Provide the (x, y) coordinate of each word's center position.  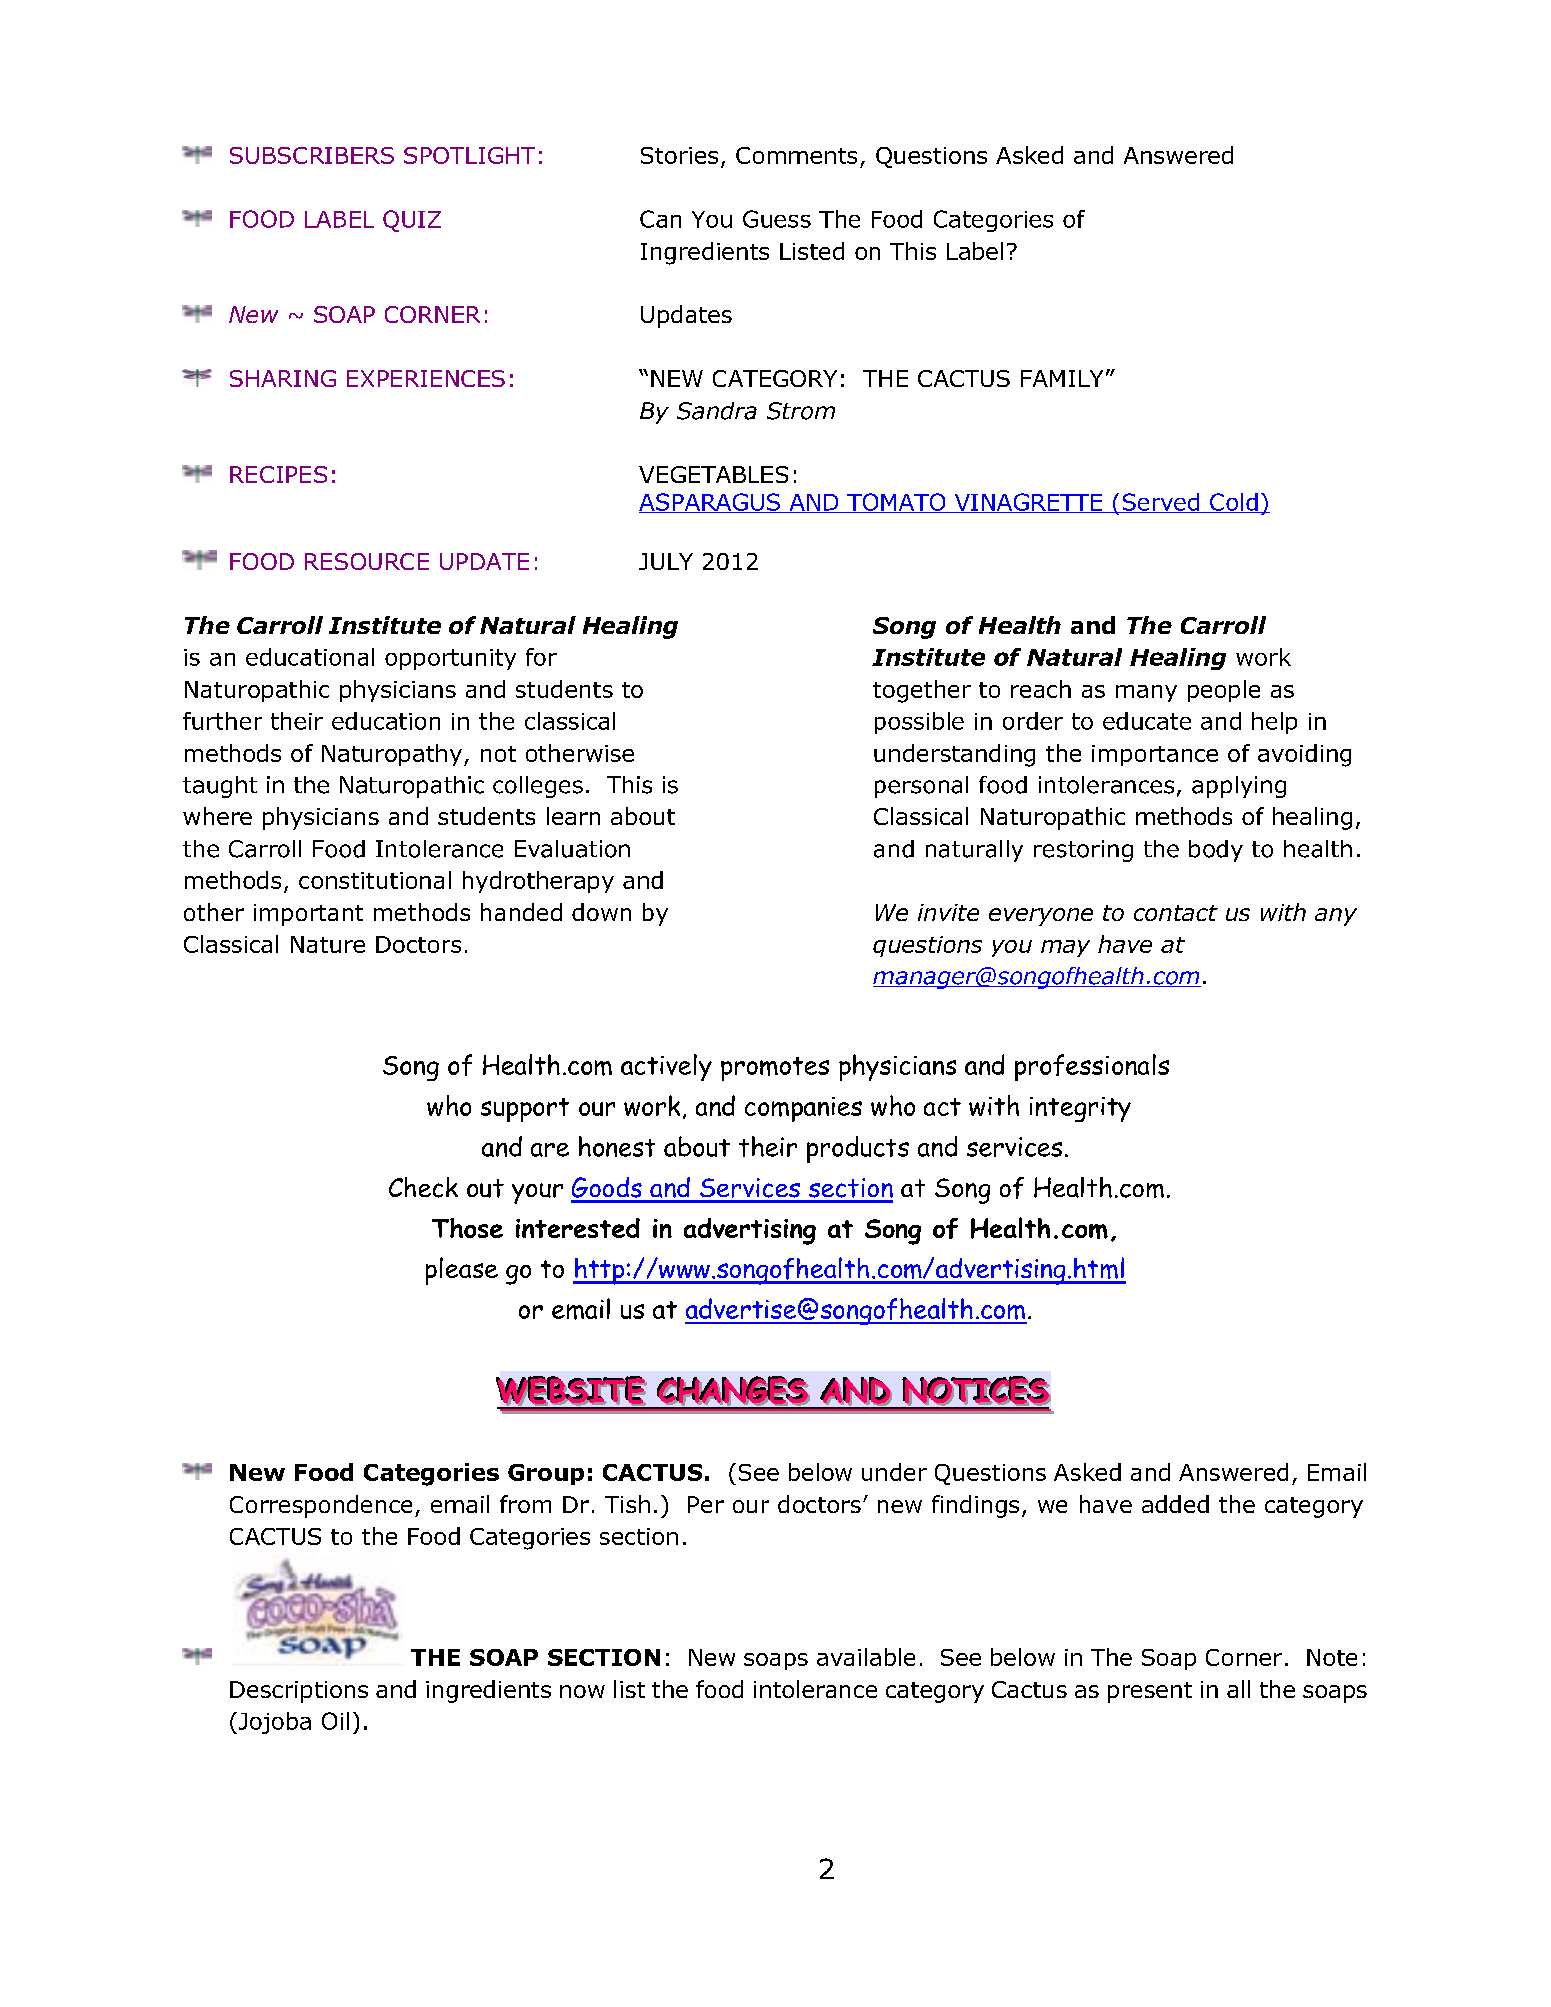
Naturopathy (392, 755)
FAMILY (1062, 378)
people (1224, 691)
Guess (777, 219)
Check (423, 1187)
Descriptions (299, 1692)
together (922, 691)
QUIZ (412, 221)
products (858, 1149)
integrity (1080, 1109)
